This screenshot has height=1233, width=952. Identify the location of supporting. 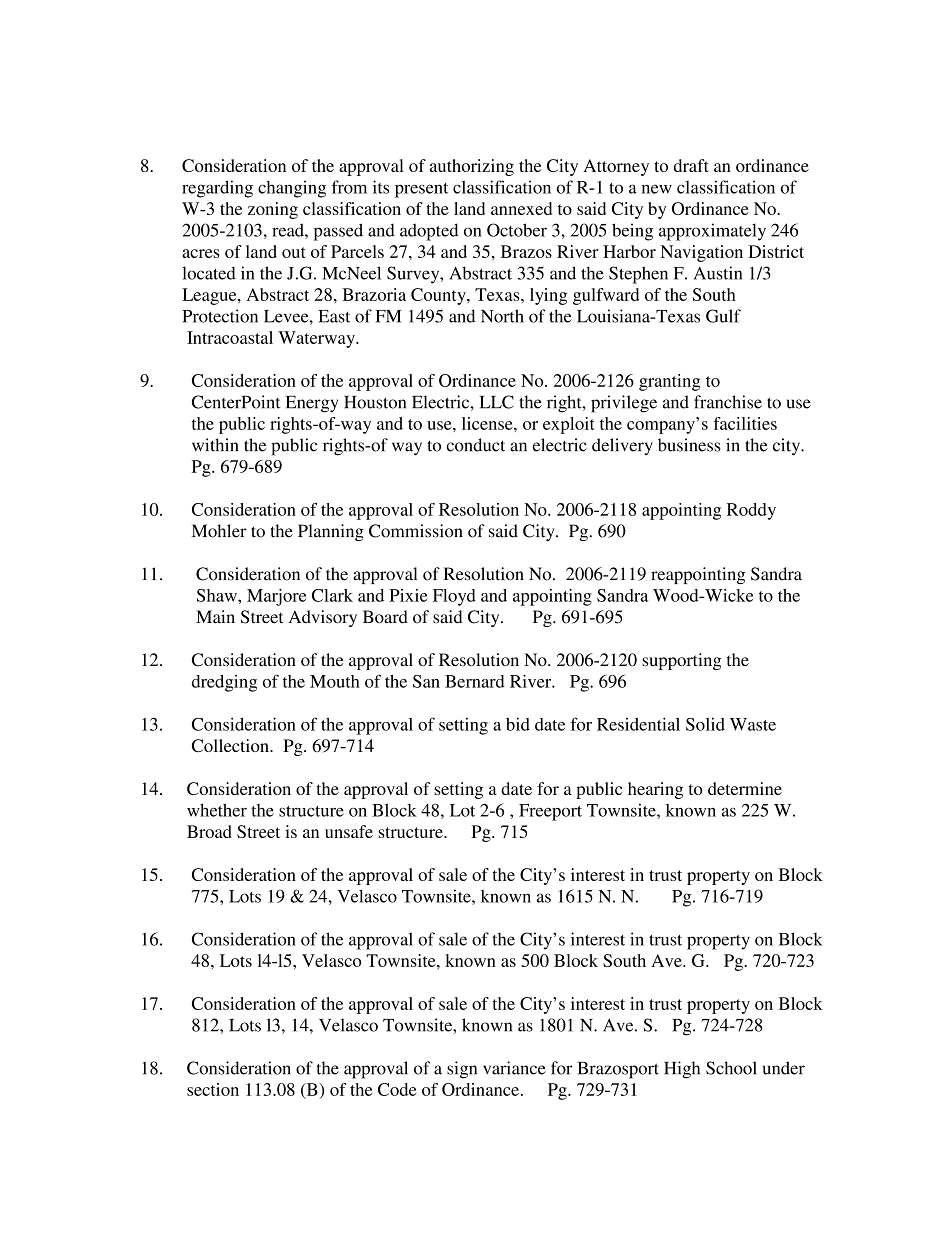
(682, 661).
